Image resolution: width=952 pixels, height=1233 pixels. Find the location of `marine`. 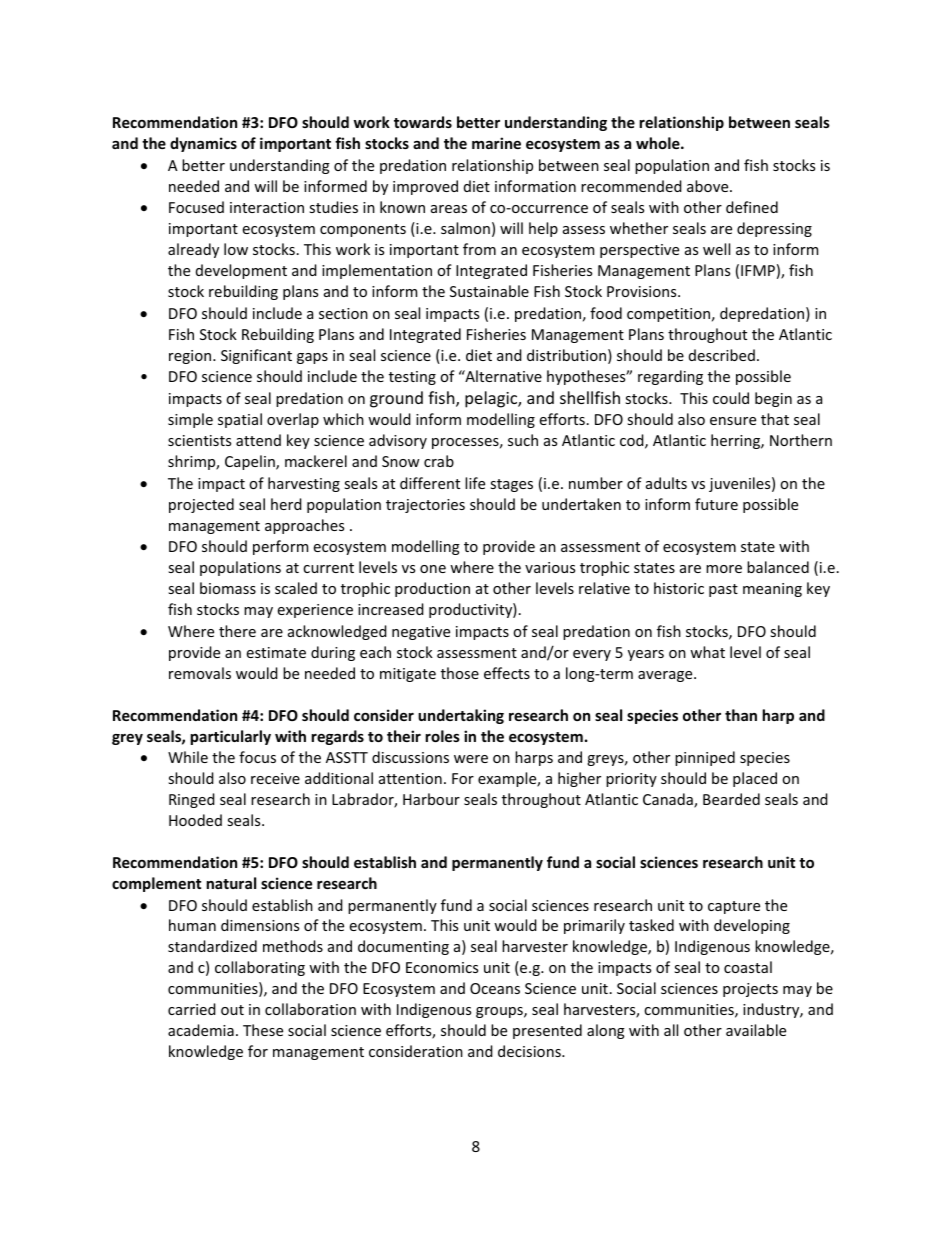

marine is located at coordinates (496, 143).
